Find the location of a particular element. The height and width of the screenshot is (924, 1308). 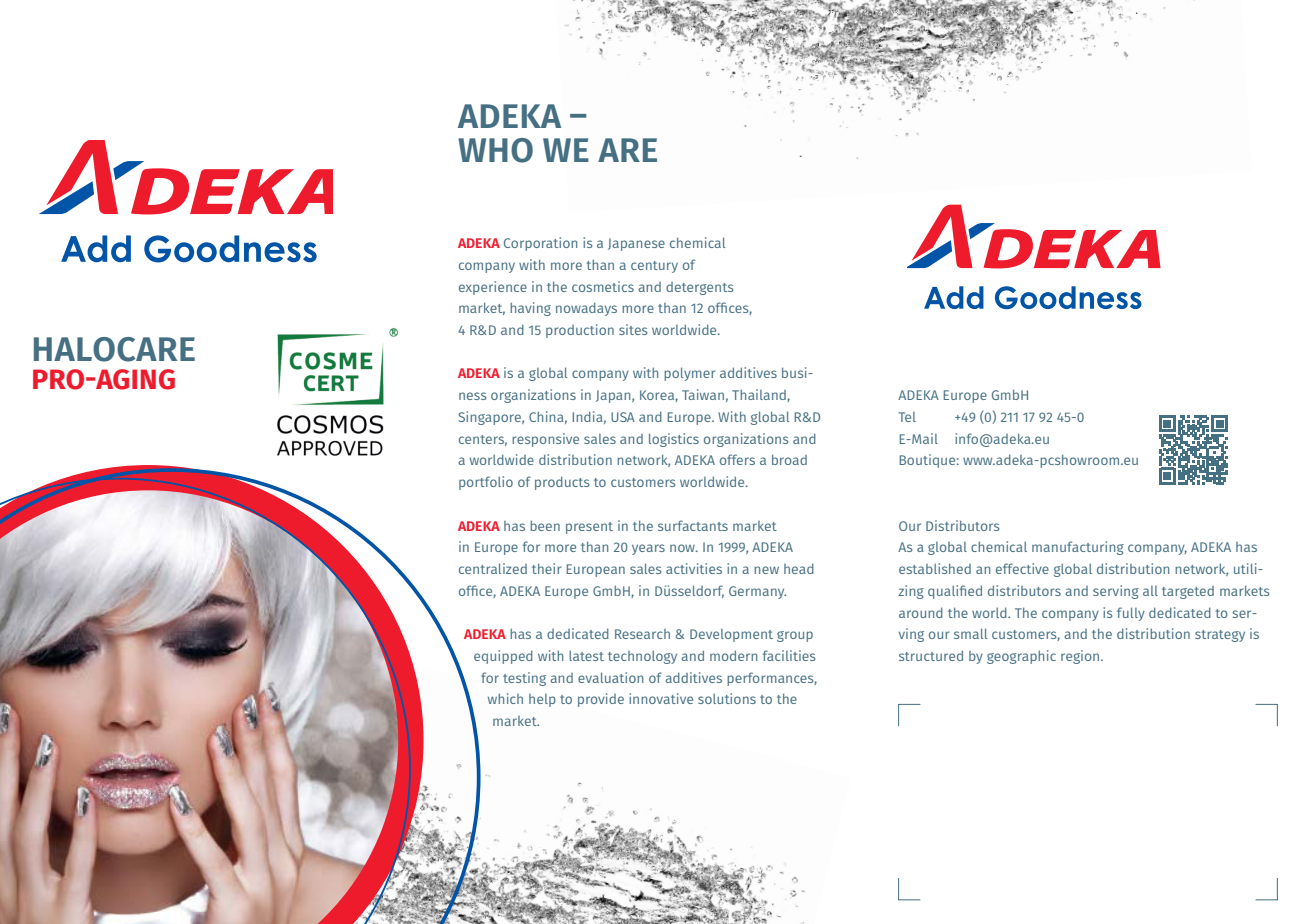

production is located at coordinates (580, 331).
